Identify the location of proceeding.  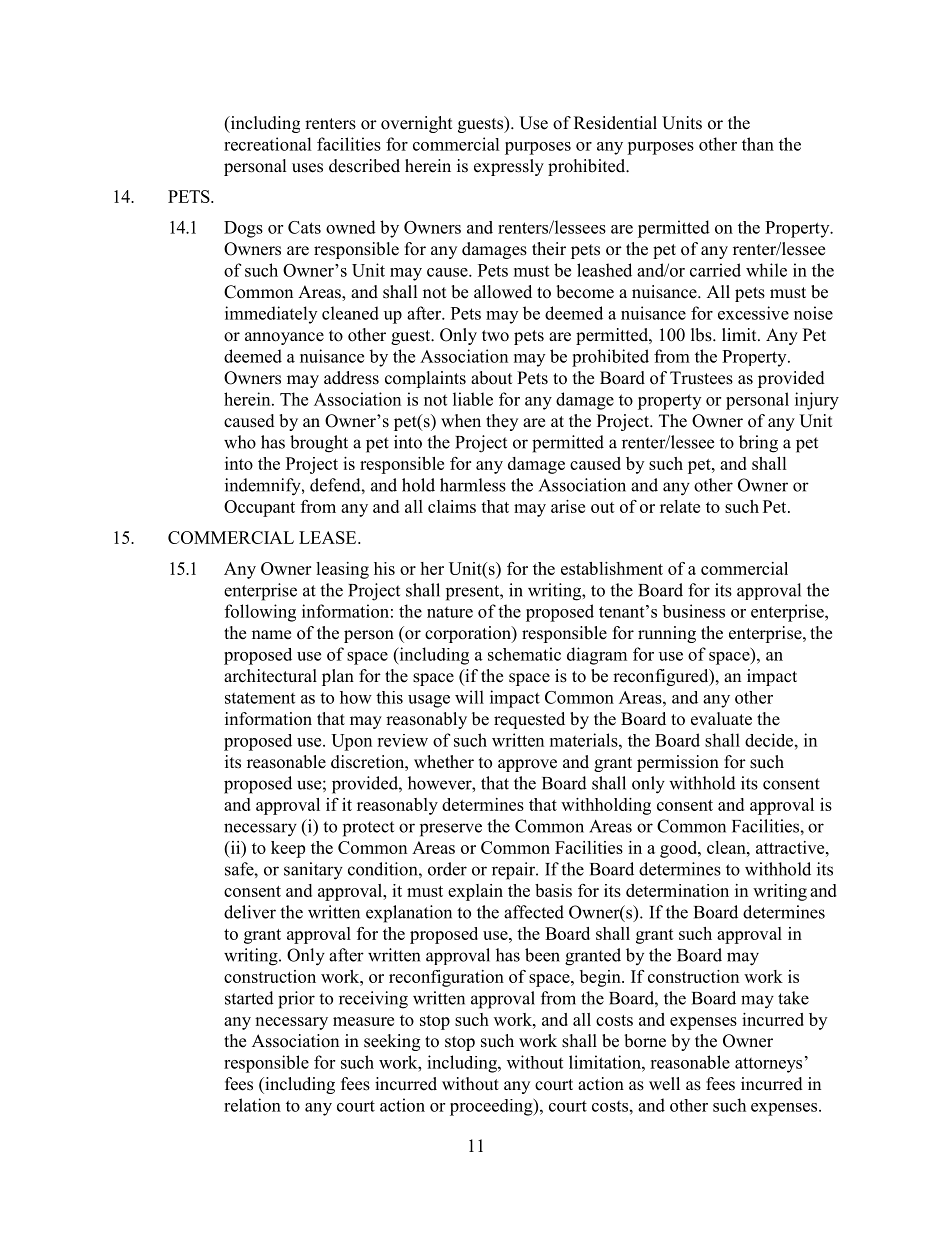
(492, 1107).
